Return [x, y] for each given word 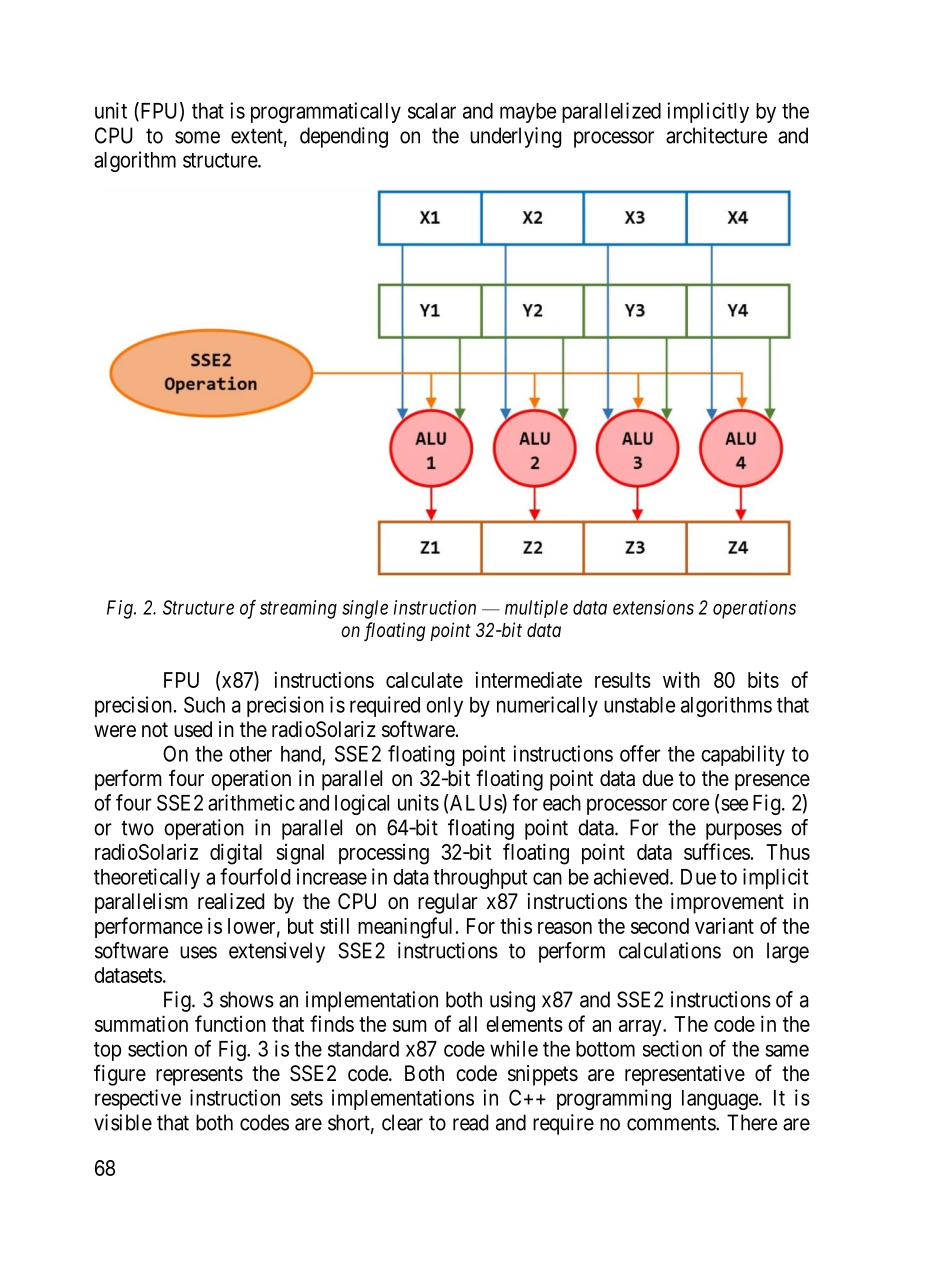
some [197, 137]
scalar [432, 111]
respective [138, 1099]
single [365, 609]
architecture [716, 135]
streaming [298, 609]
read [470, 1122]
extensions [653, 607]
